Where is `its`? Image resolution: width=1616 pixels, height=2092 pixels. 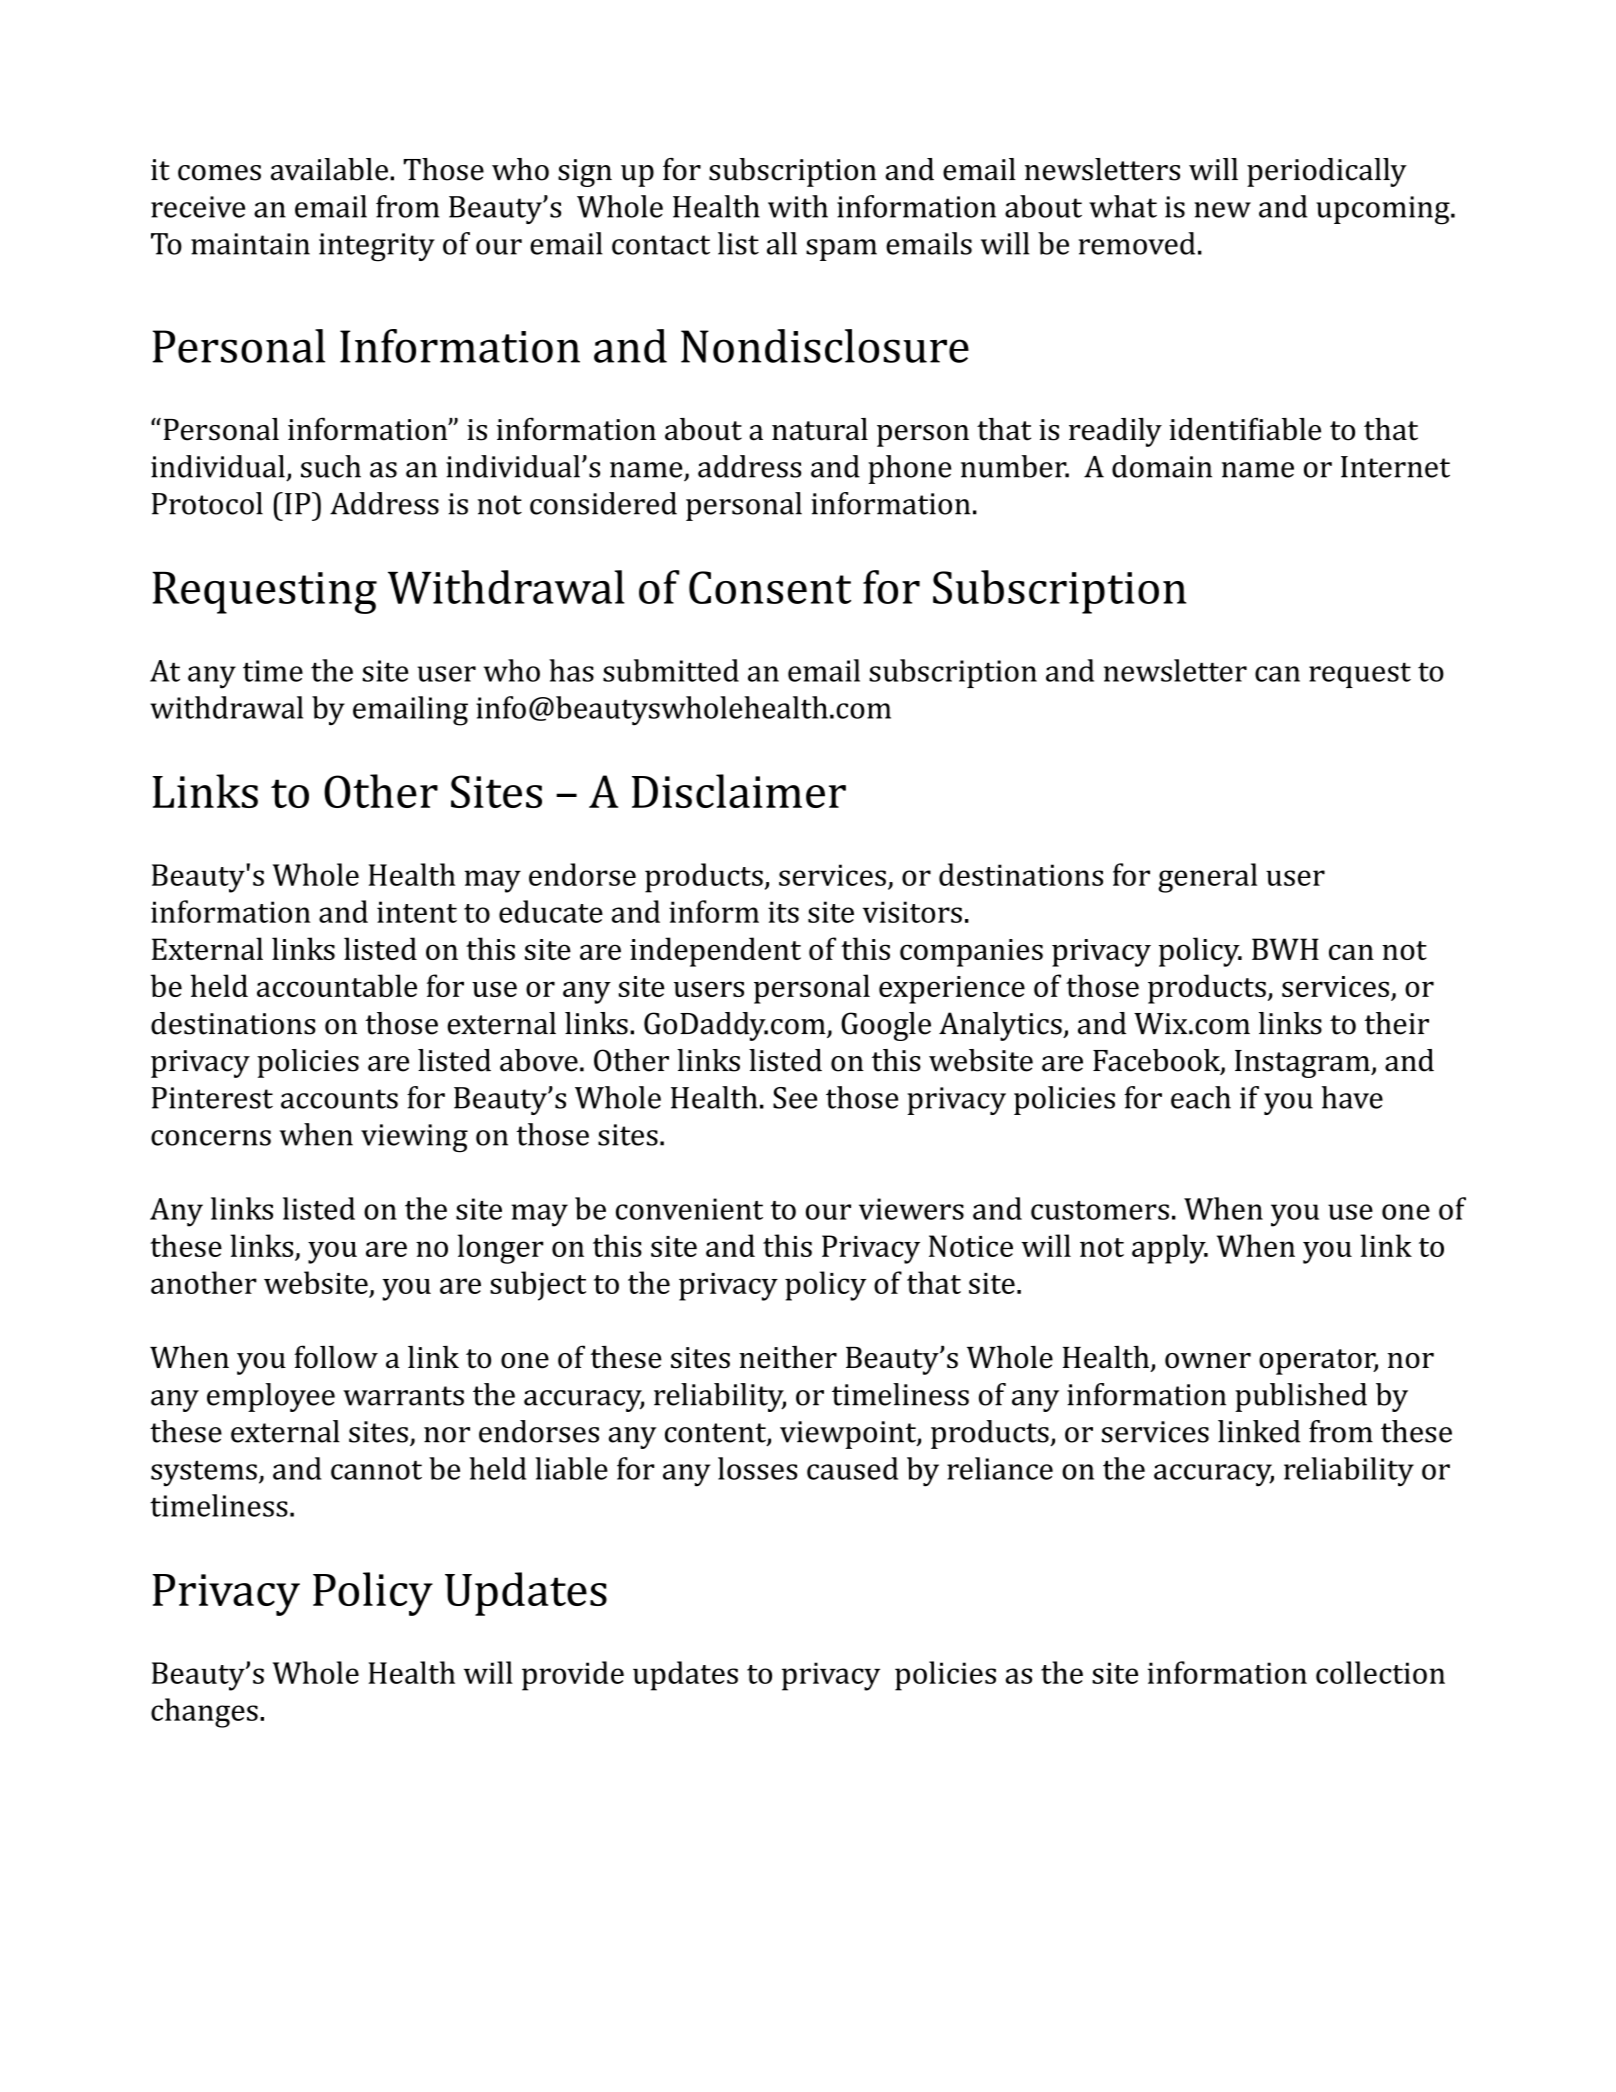 its is located at coordinates (783, 912).
